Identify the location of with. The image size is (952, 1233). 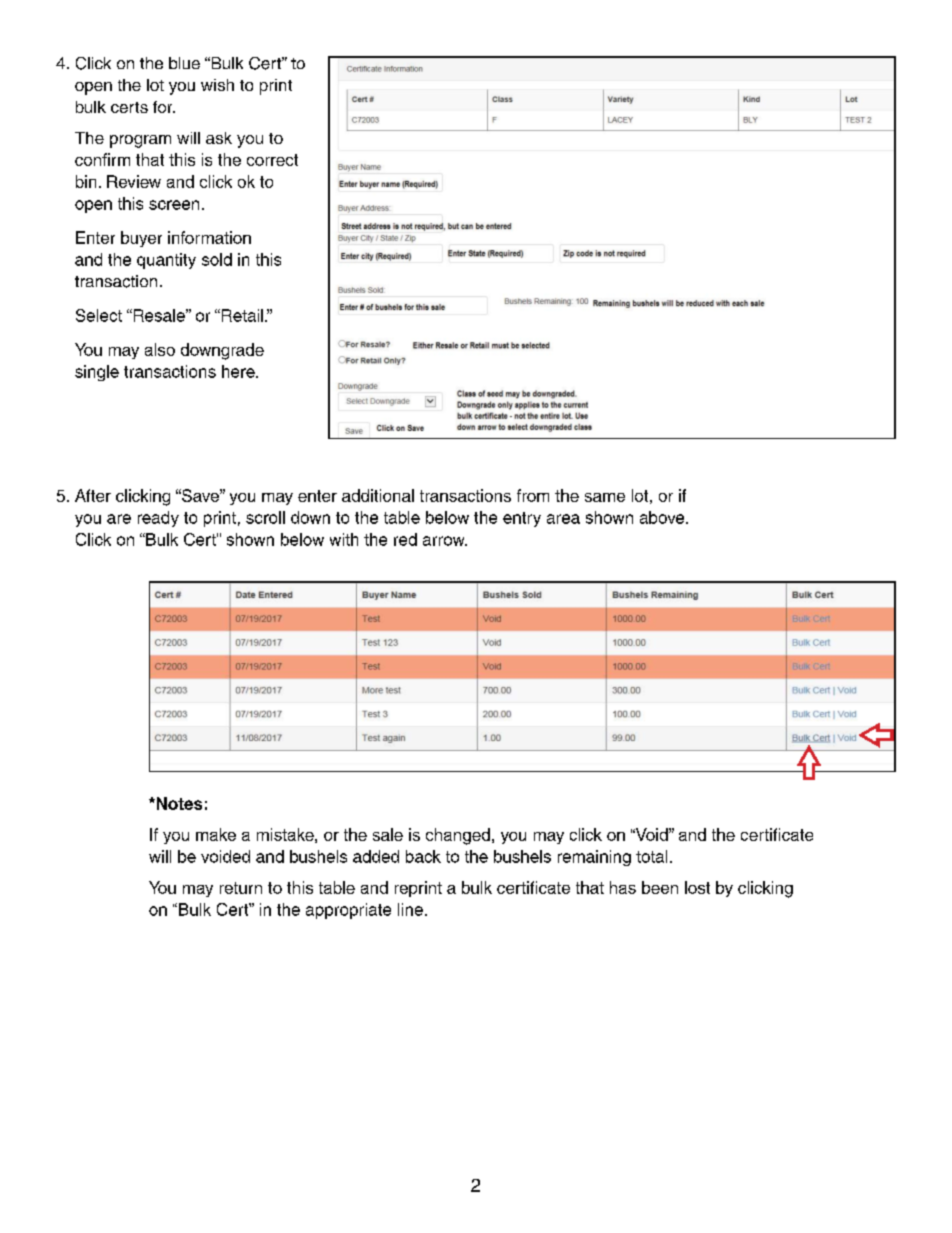
(344, 539).
